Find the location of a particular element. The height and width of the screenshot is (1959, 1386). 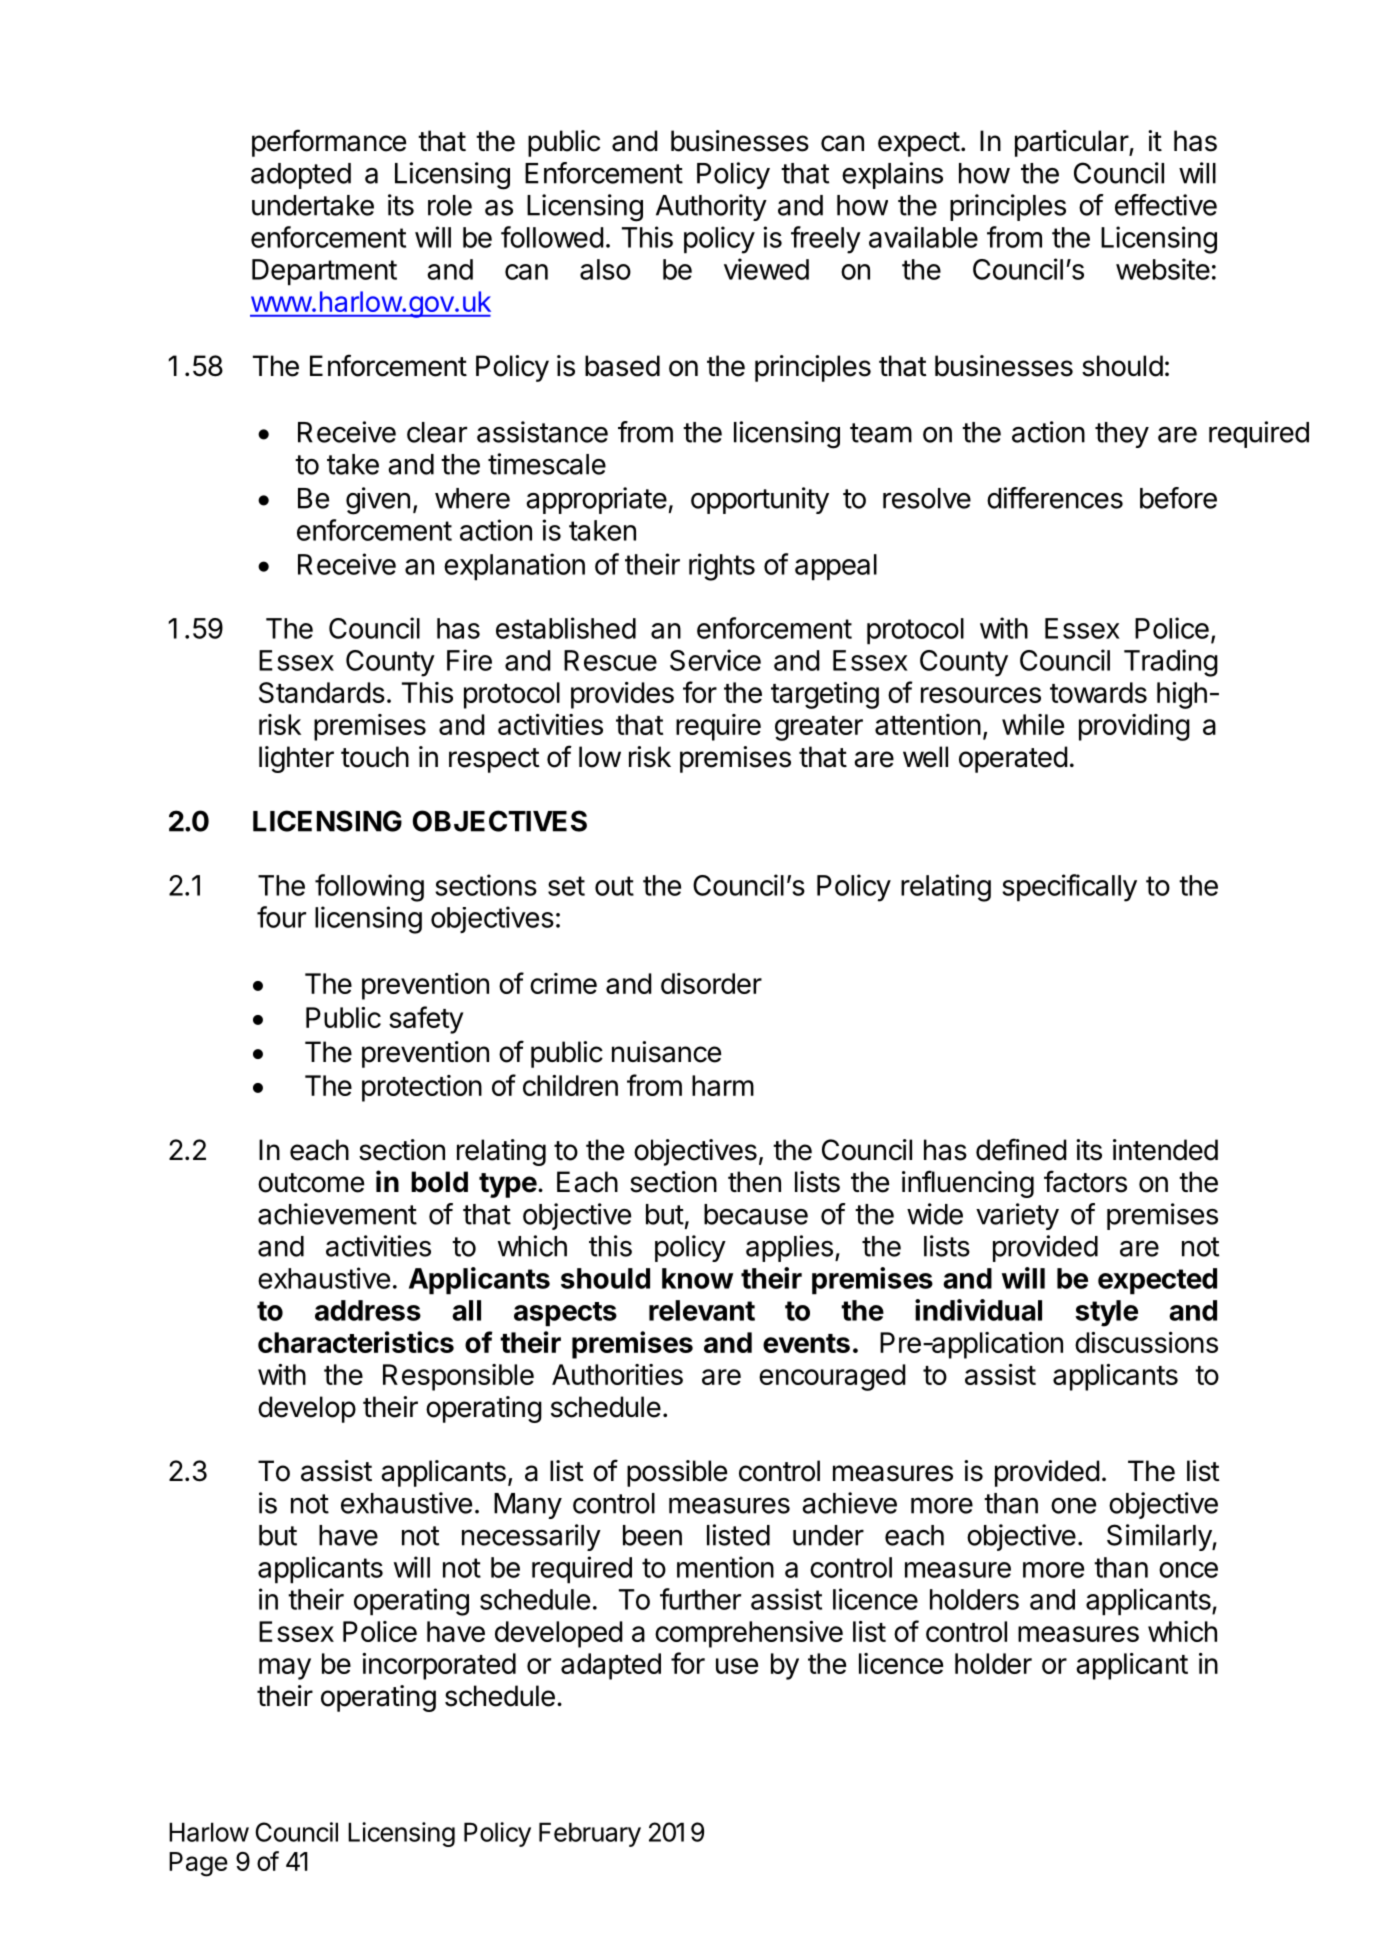

once is located at coordinates (1188, 1570).
